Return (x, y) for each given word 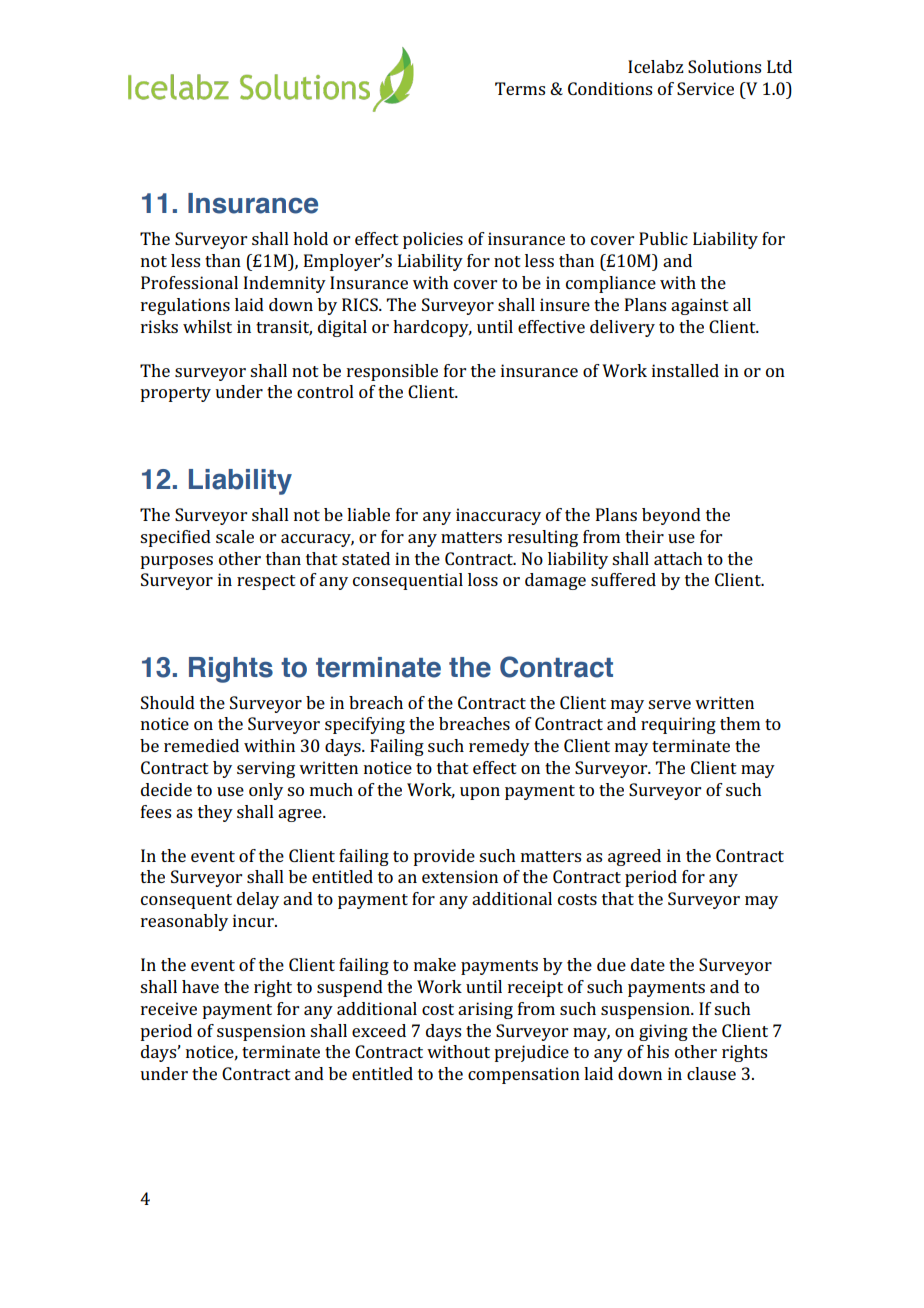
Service (705, 88)
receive (169, 1008)
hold (310, 238)
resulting (543, 538)
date (648, 964)
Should (168, 702)
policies (433, 240)
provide (444, 857)
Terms (520, 88)
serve (669, 704)
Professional (189, 282)
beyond (671, 516)
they (215, 813)
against (700, 306)
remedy (499, 747)
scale (235, 536)
